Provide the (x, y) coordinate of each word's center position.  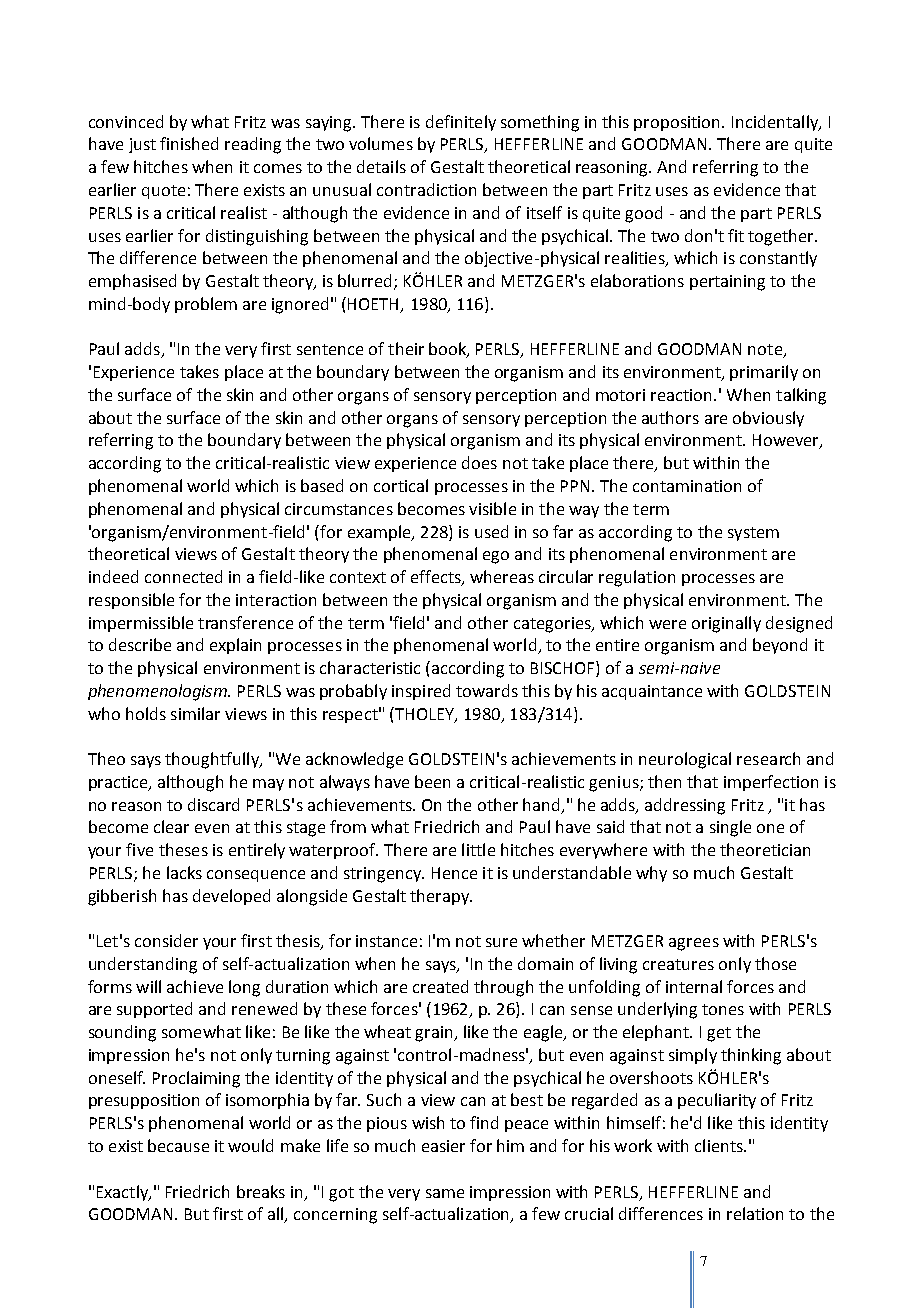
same (445, 1193)
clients (720, 1145)
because (178, 1145)
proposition (678, 123)
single (730, 828)
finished (189, 143)
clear (171, 826)
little (478, 849)
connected (183, 576)
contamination (687, 486)
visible (492, 508)
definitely (461, 123)
